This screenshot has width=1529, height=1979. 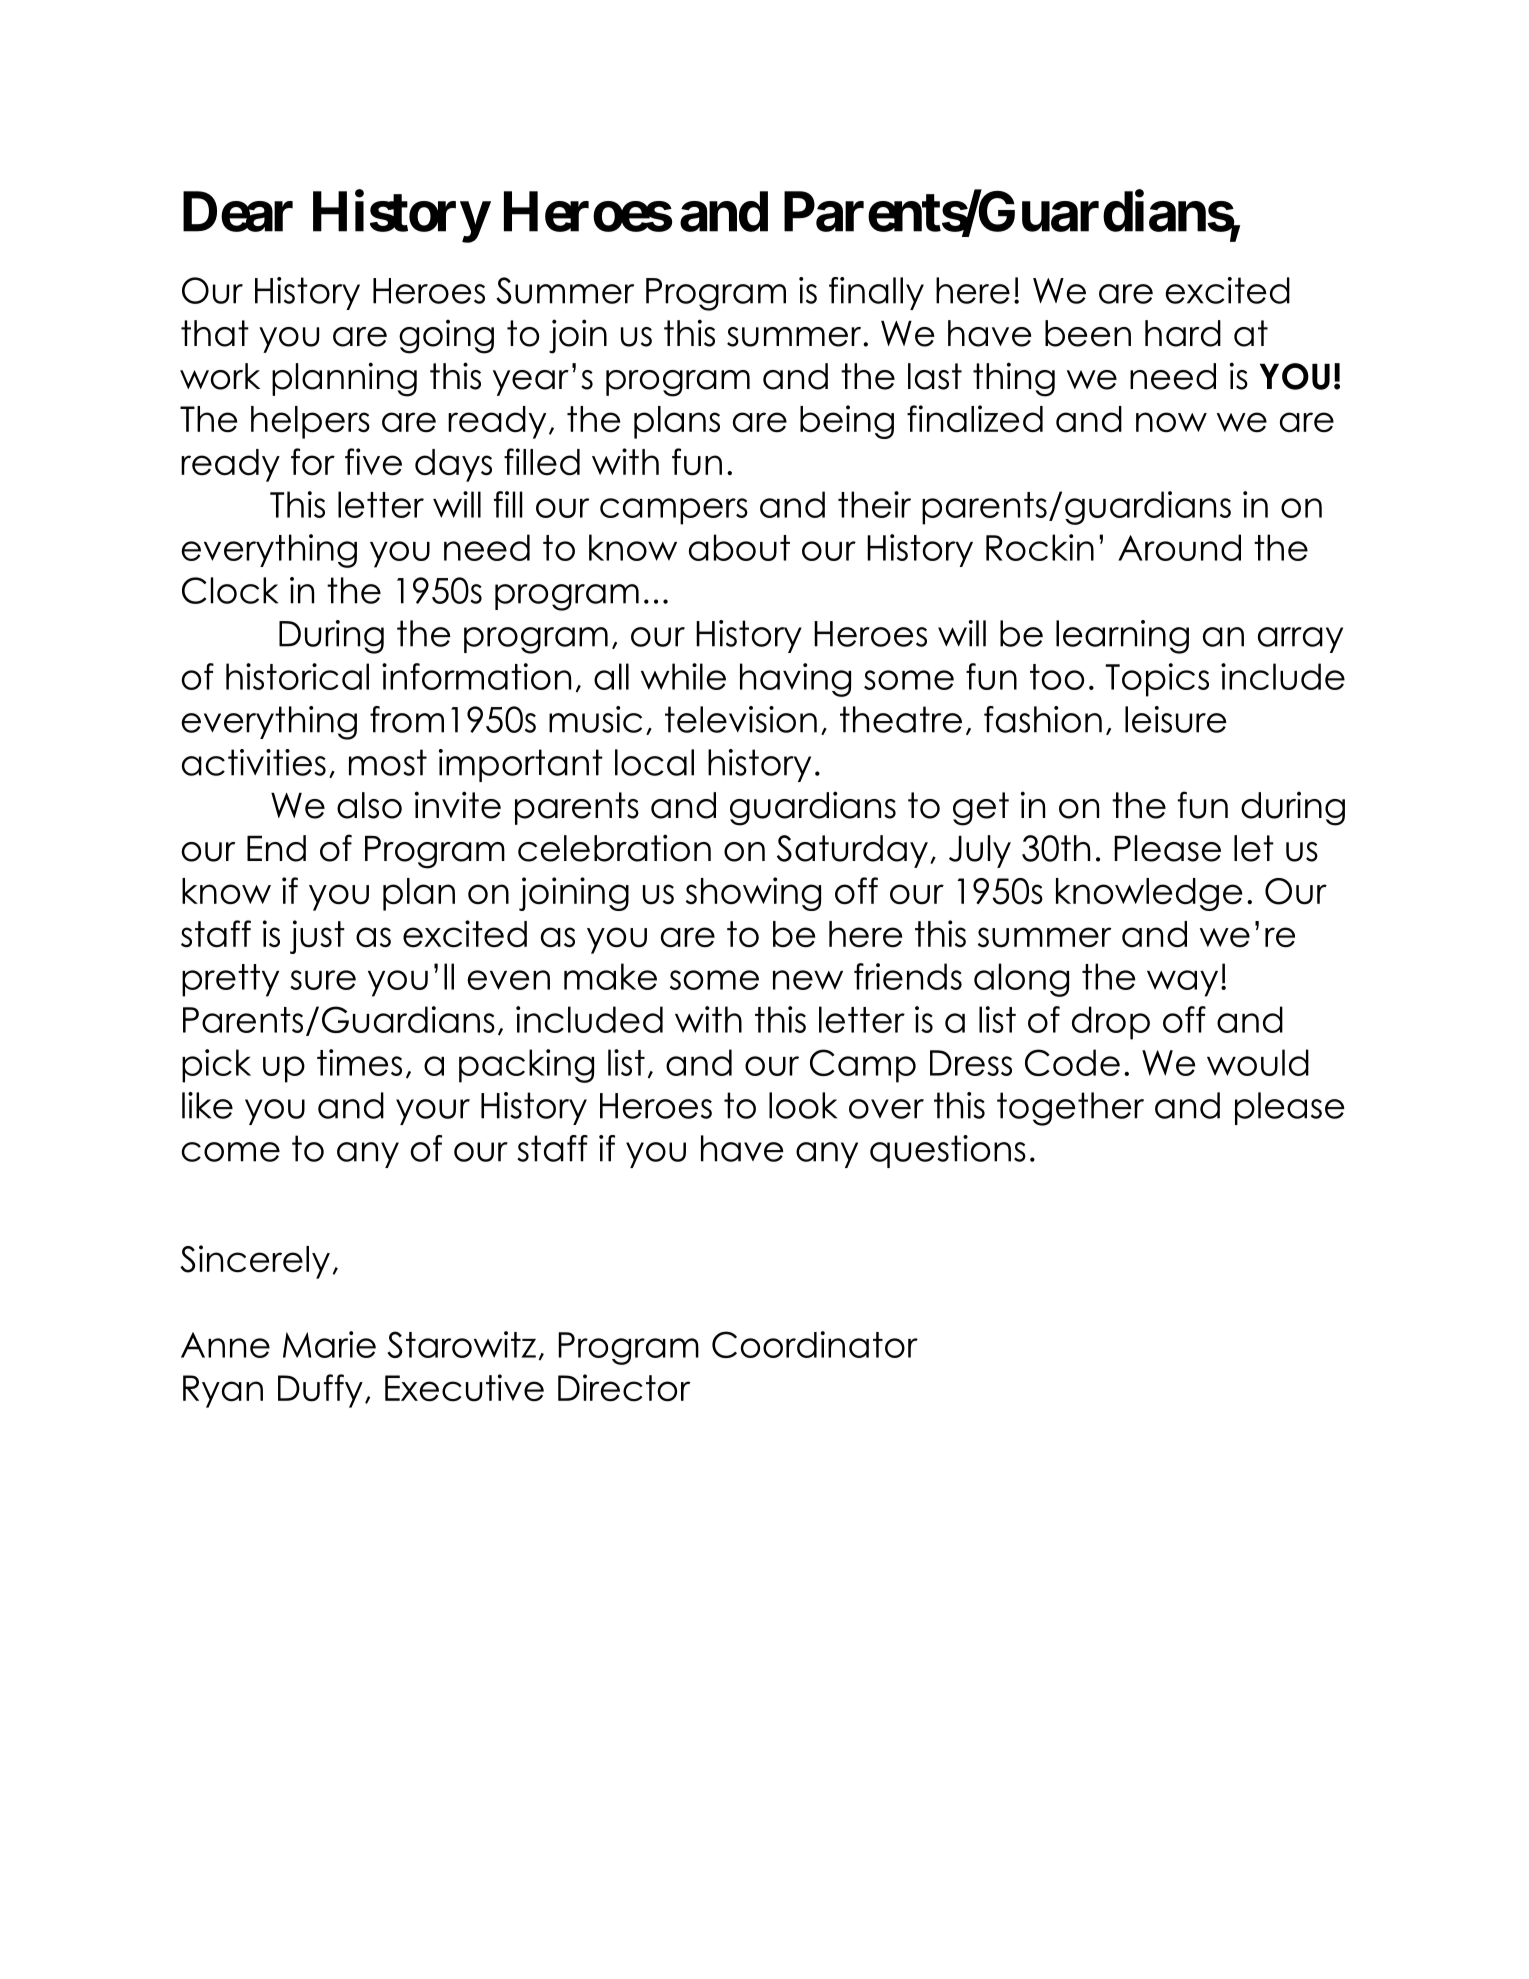 I want to click on just, so click(x=317, y=937).
